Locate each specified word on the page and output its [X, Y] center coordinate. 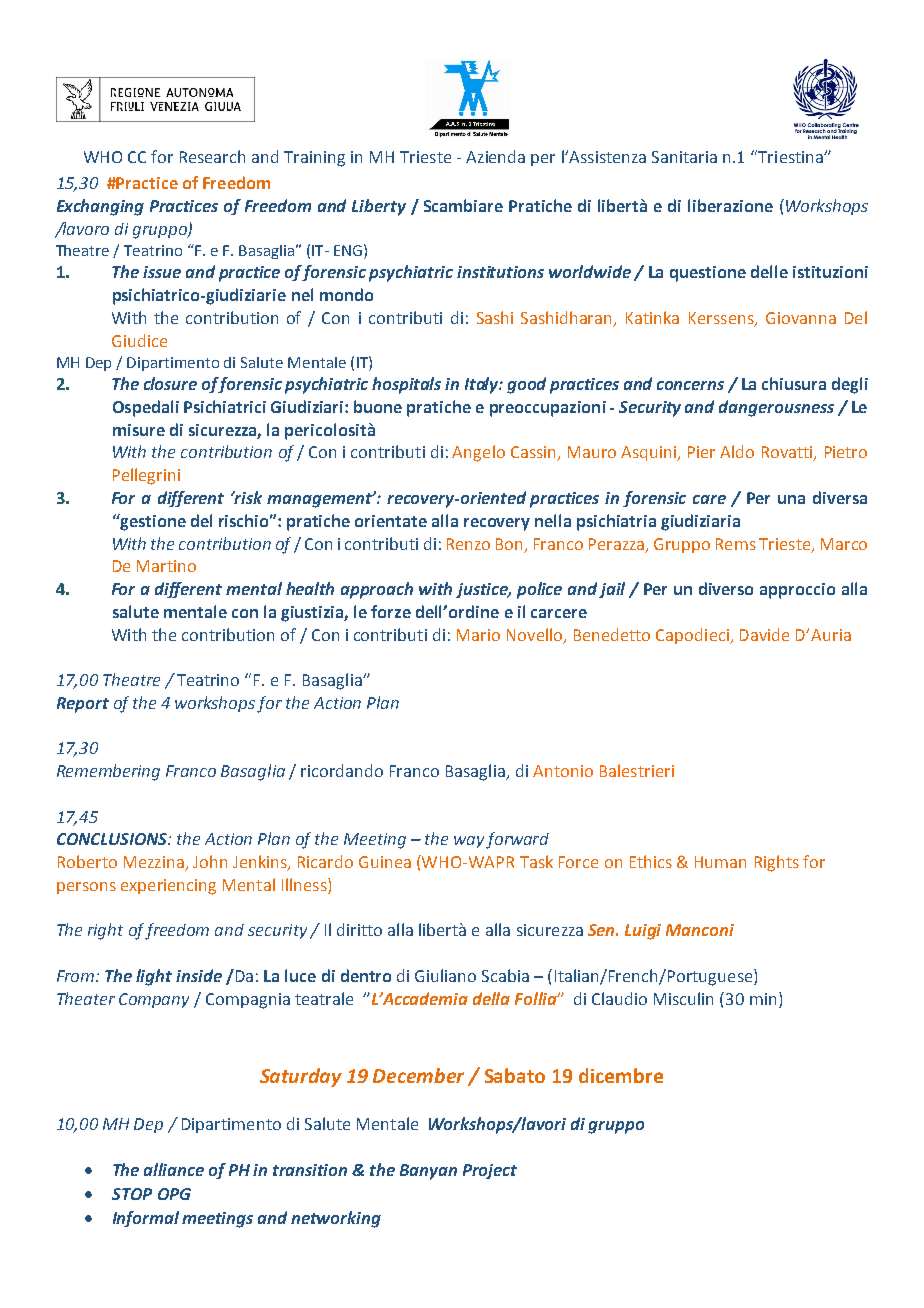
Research [212, 156]
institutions [500, 272]
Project [490, 1171]
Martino [166, 566]
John [210, 861]
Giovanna [801, 318]
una [791, 499]
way [469, 842]
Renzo [468, 544]
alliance [174, 1169]
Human [720, 862]
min [763, 999]
